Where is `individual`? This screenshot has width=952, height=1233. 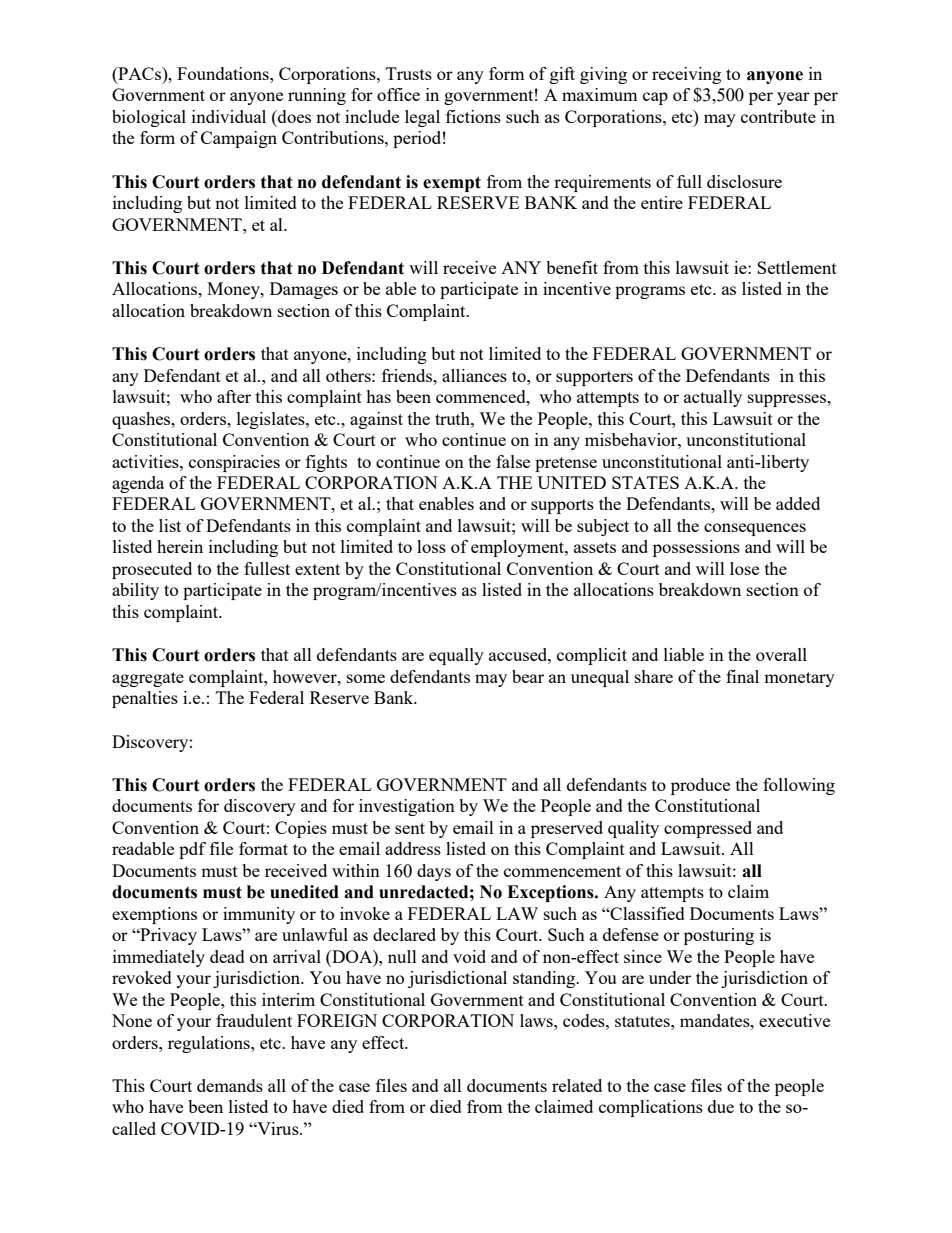 individual is located at coordinates (229, 116).
